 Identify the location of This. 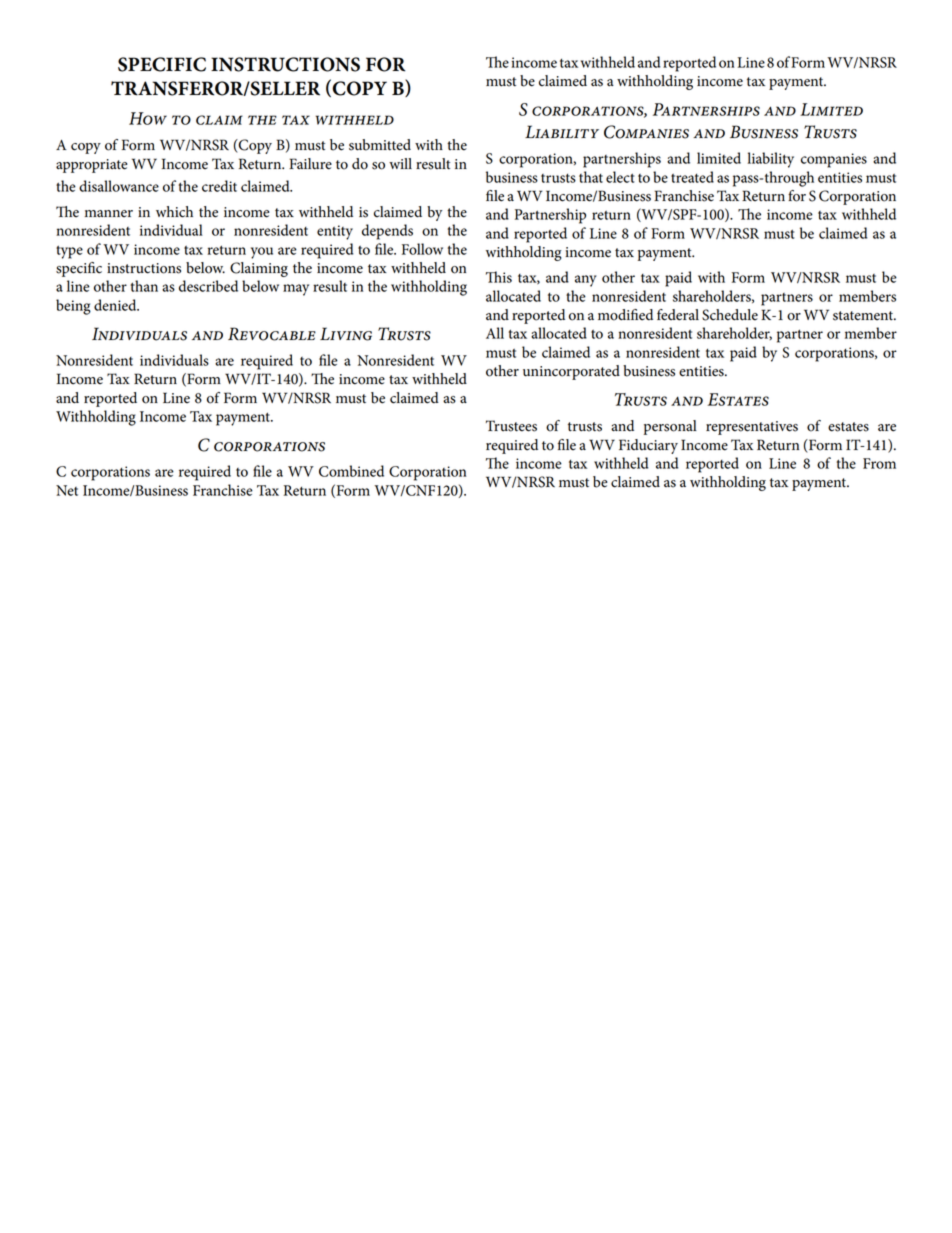
(499, 277).
